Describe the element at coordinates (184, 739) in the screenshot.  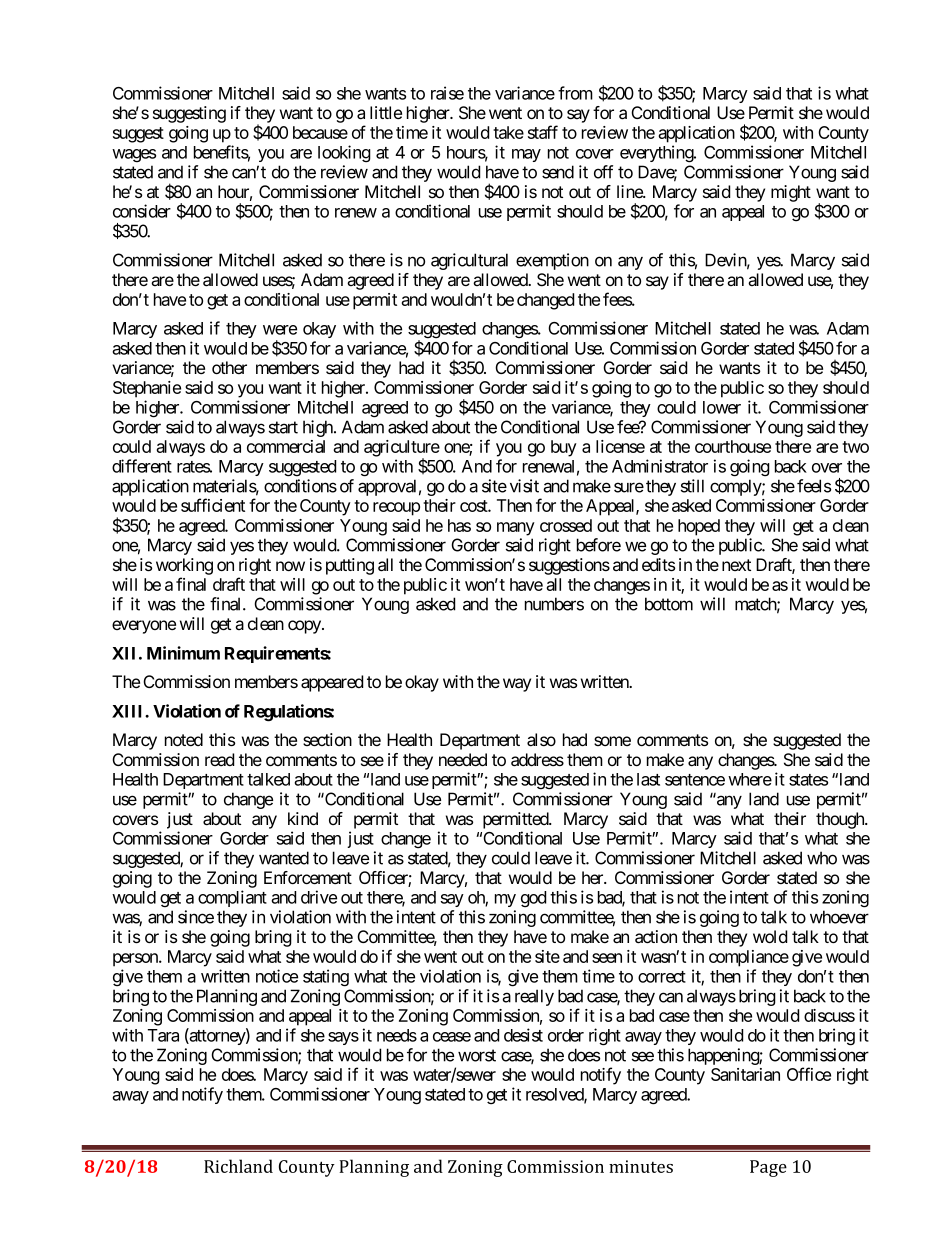
I see `noted` at that location.
